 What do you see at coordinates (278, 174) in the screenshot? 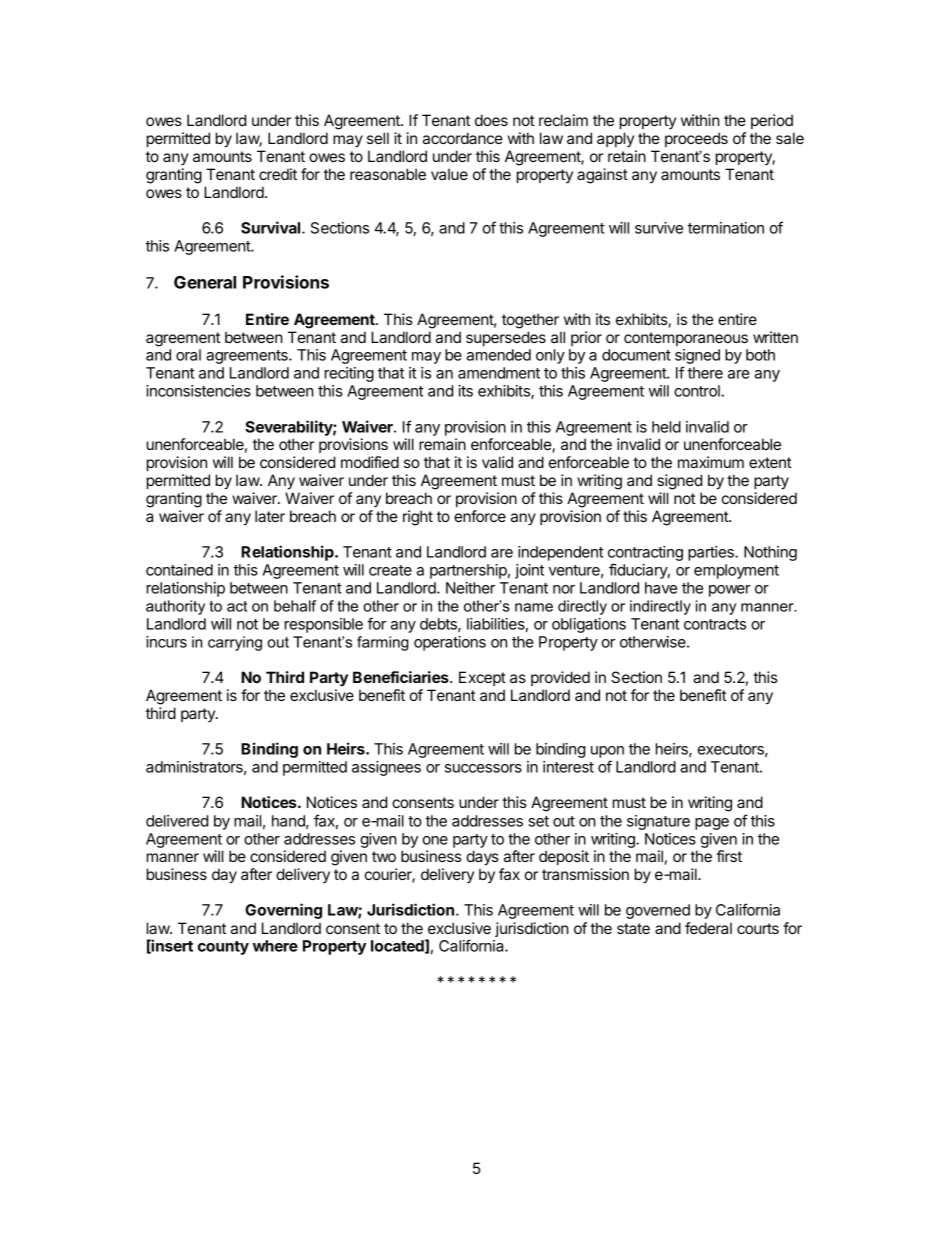
I see `credit` at bounding box center [278, 174].
